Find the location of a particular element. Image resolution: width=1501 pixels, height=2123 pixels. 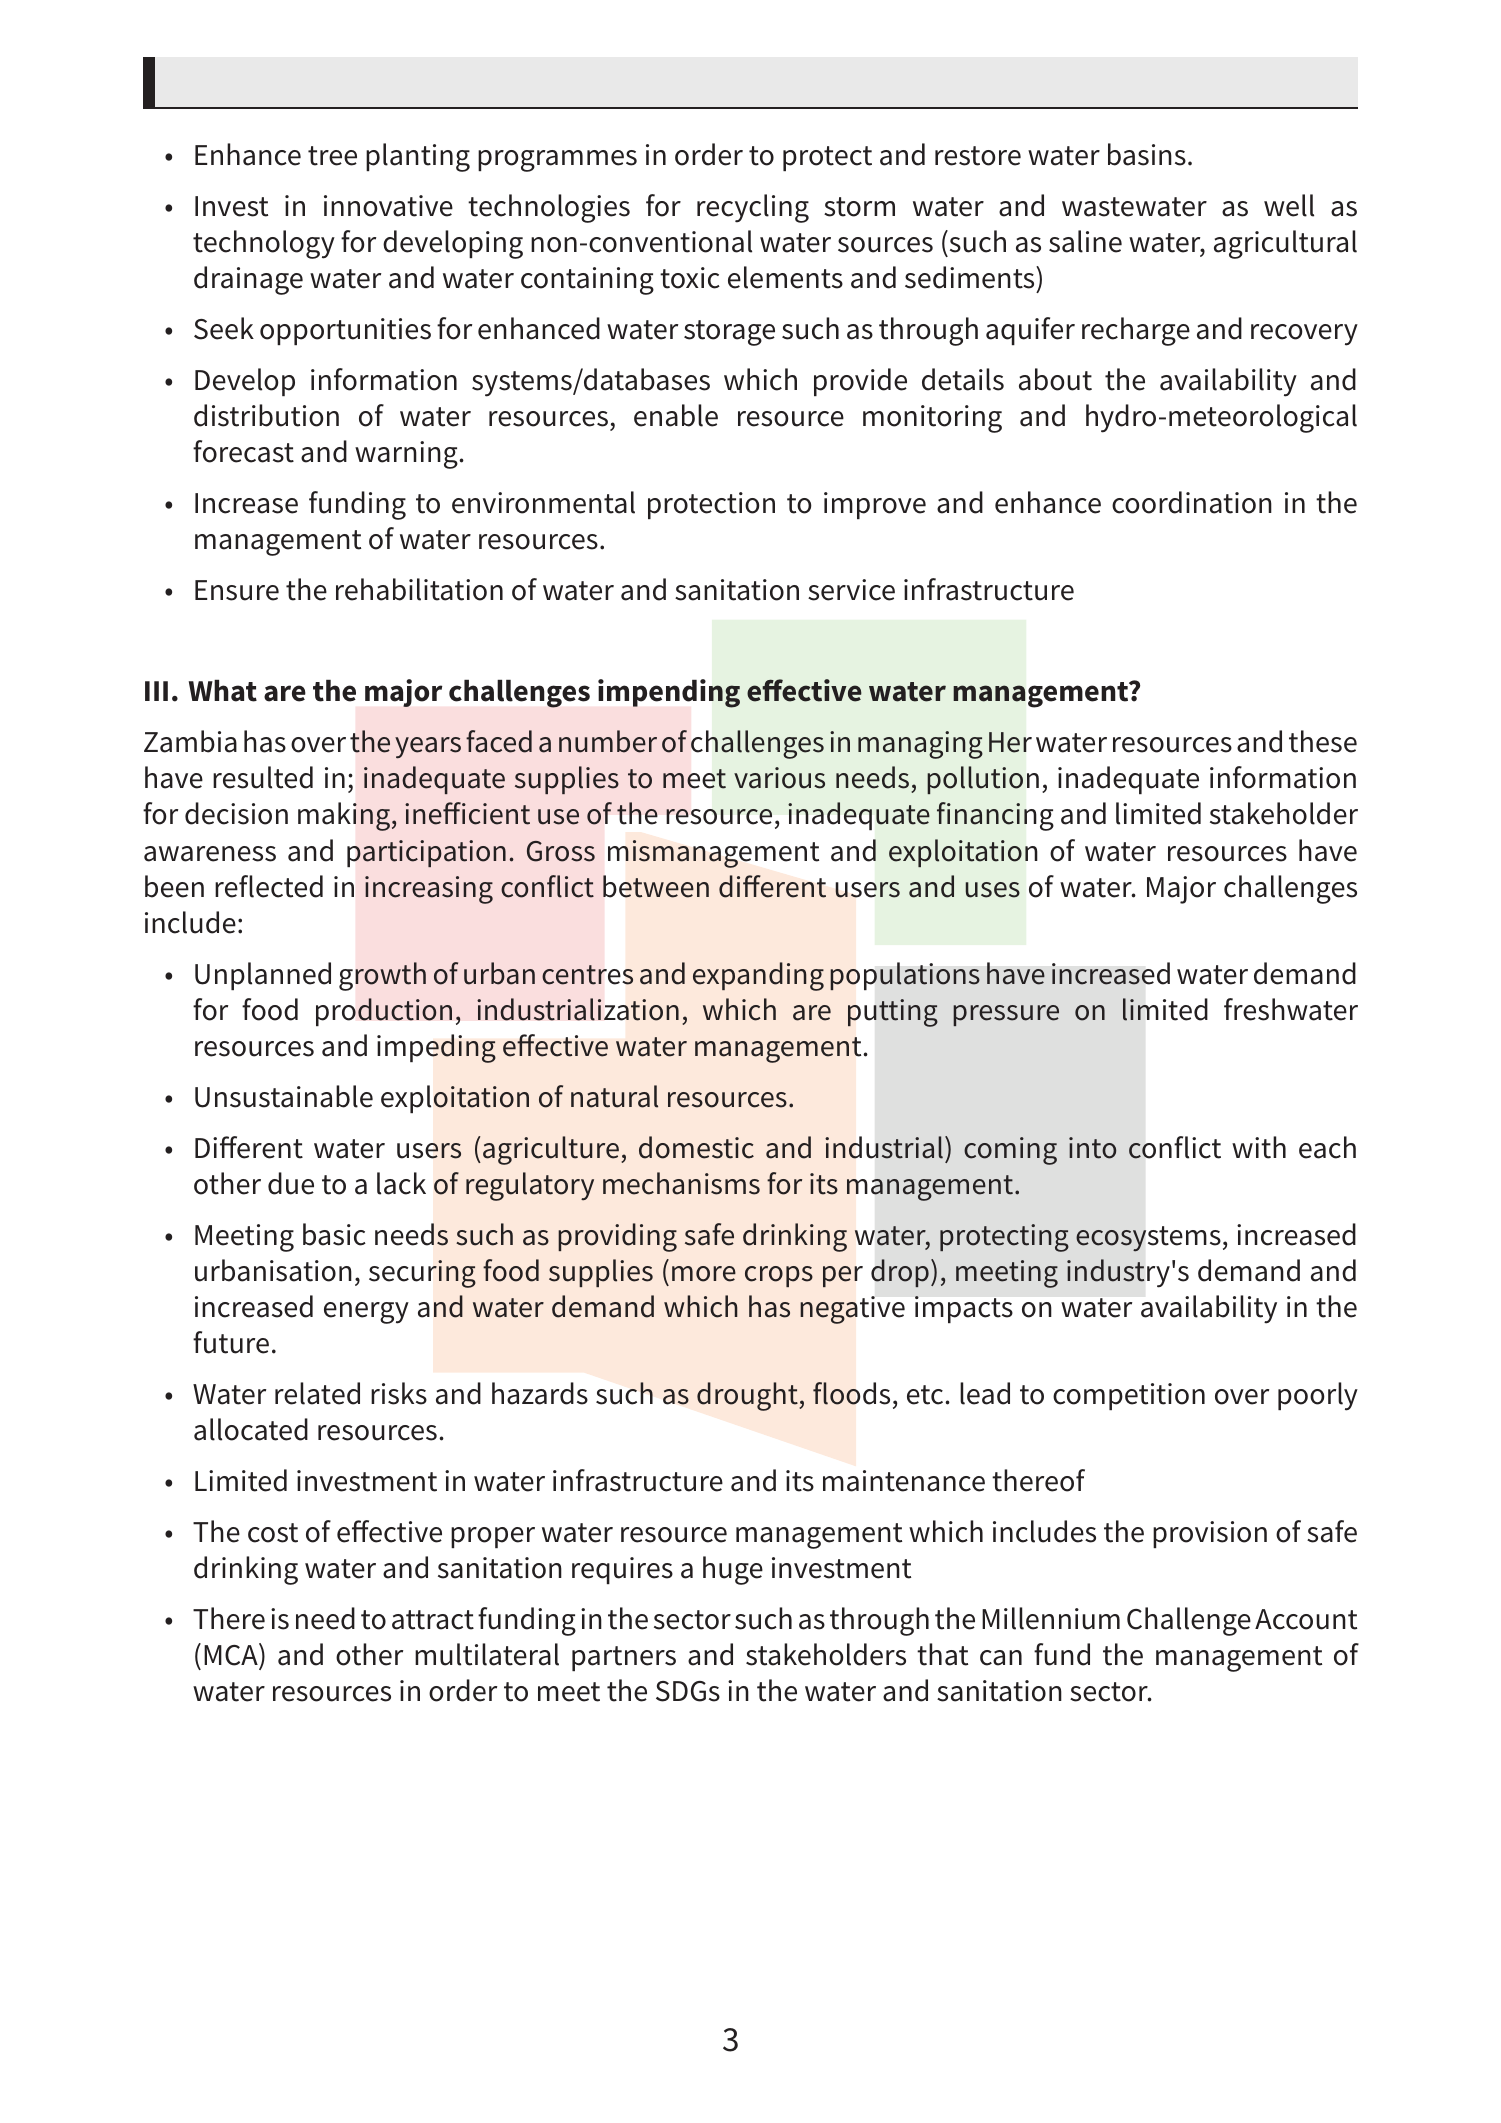

reflected is located at coordinates (269, 886).
